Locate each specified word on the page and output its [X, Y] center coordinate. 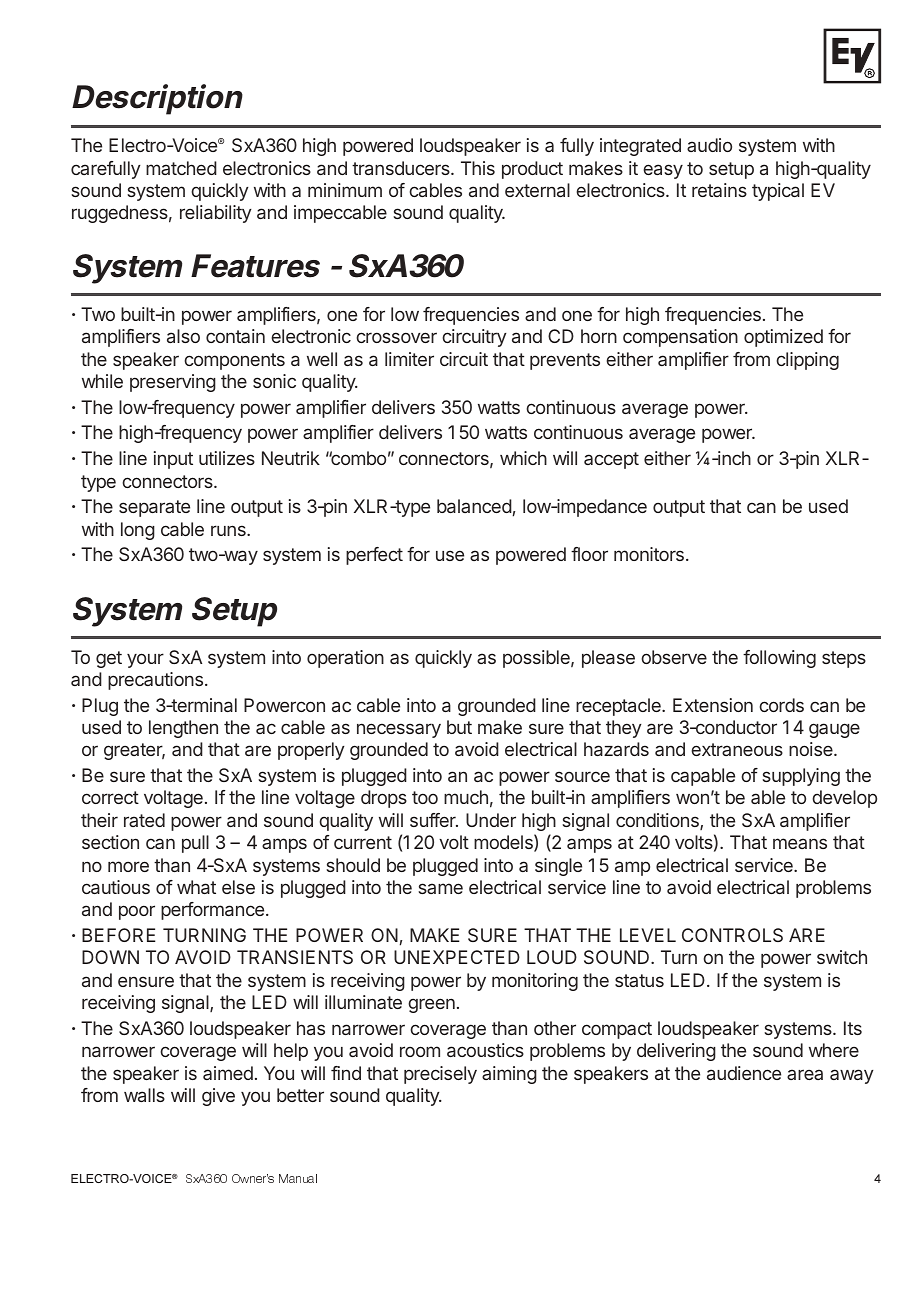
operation [345, 659]
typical [778, 192]
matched [181, 168]
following [779, 659]
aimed [228, 1073]
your [145, 660]
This [478, 168]
